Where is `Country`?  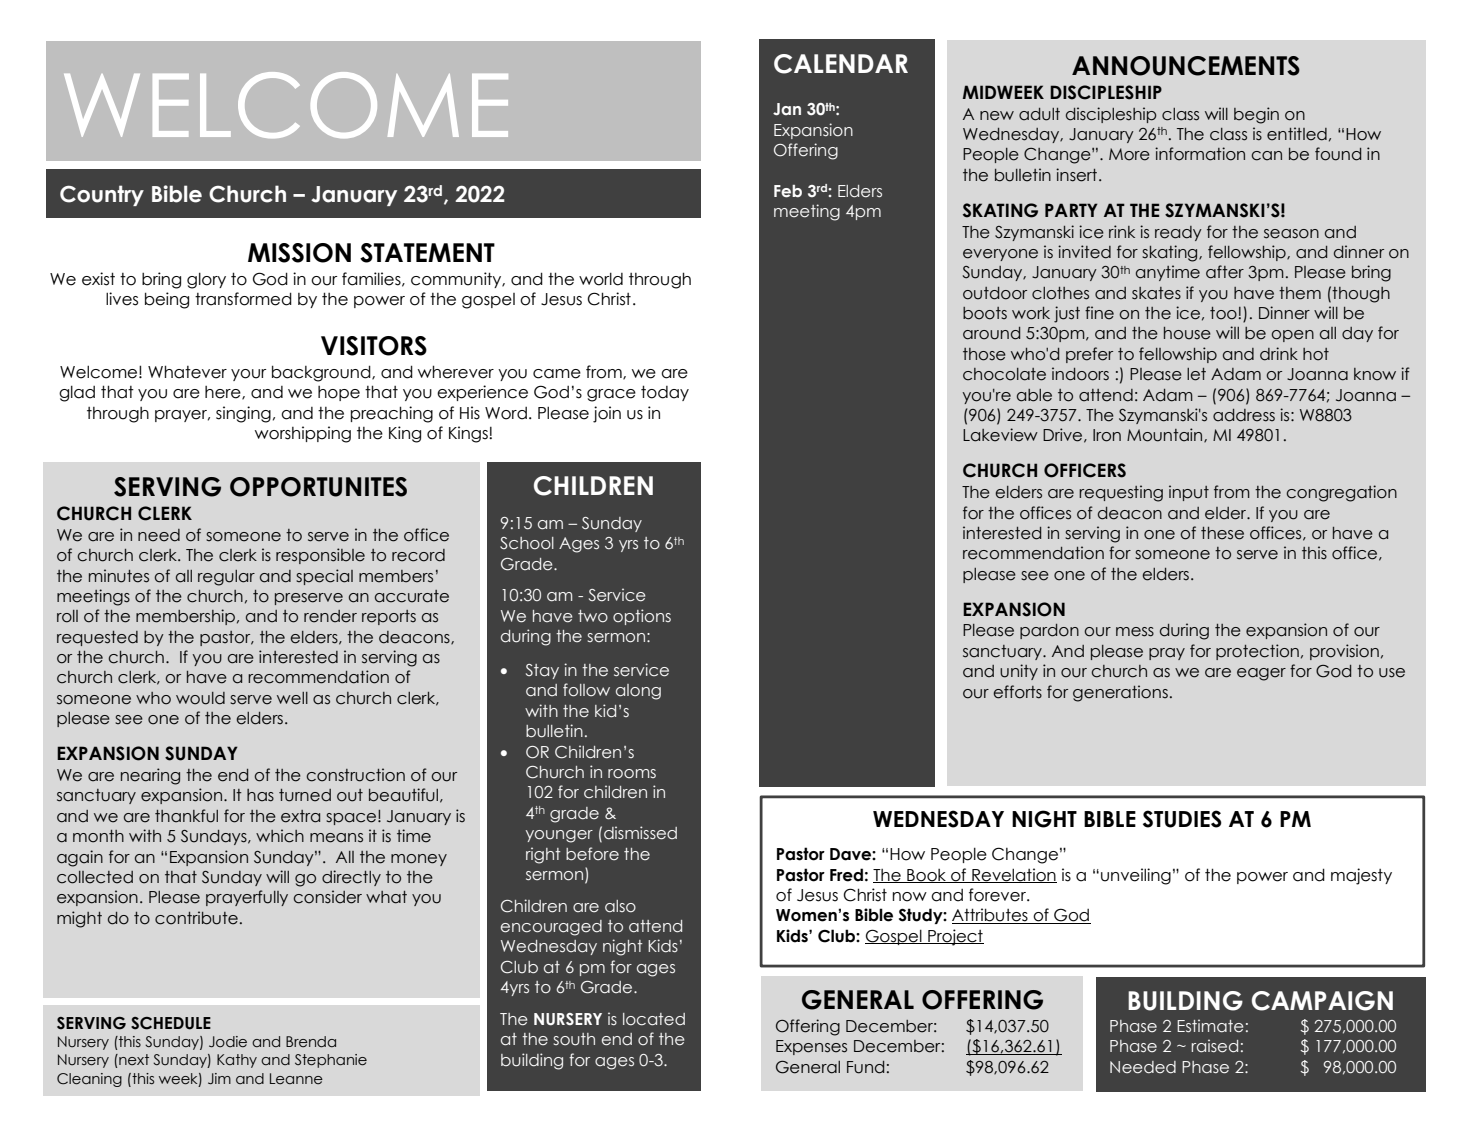 Country is located at coordinates (102, 195).
